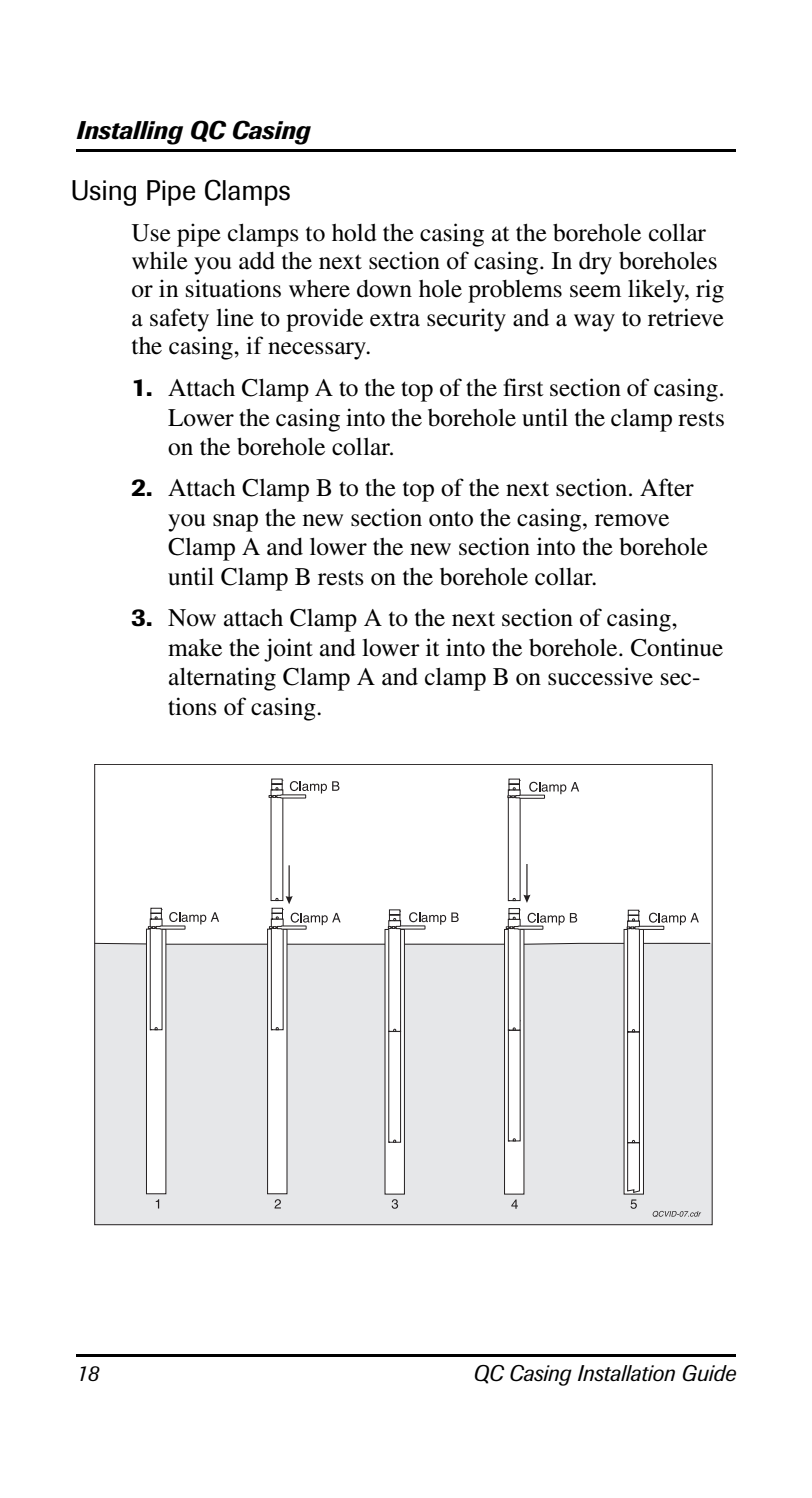 Image resolution: width=812 pixels, height=1498 pixels. What do you see at coordinates (626, 1373) in the document?
I see `Installation` at bounding box center [626, 1373].
